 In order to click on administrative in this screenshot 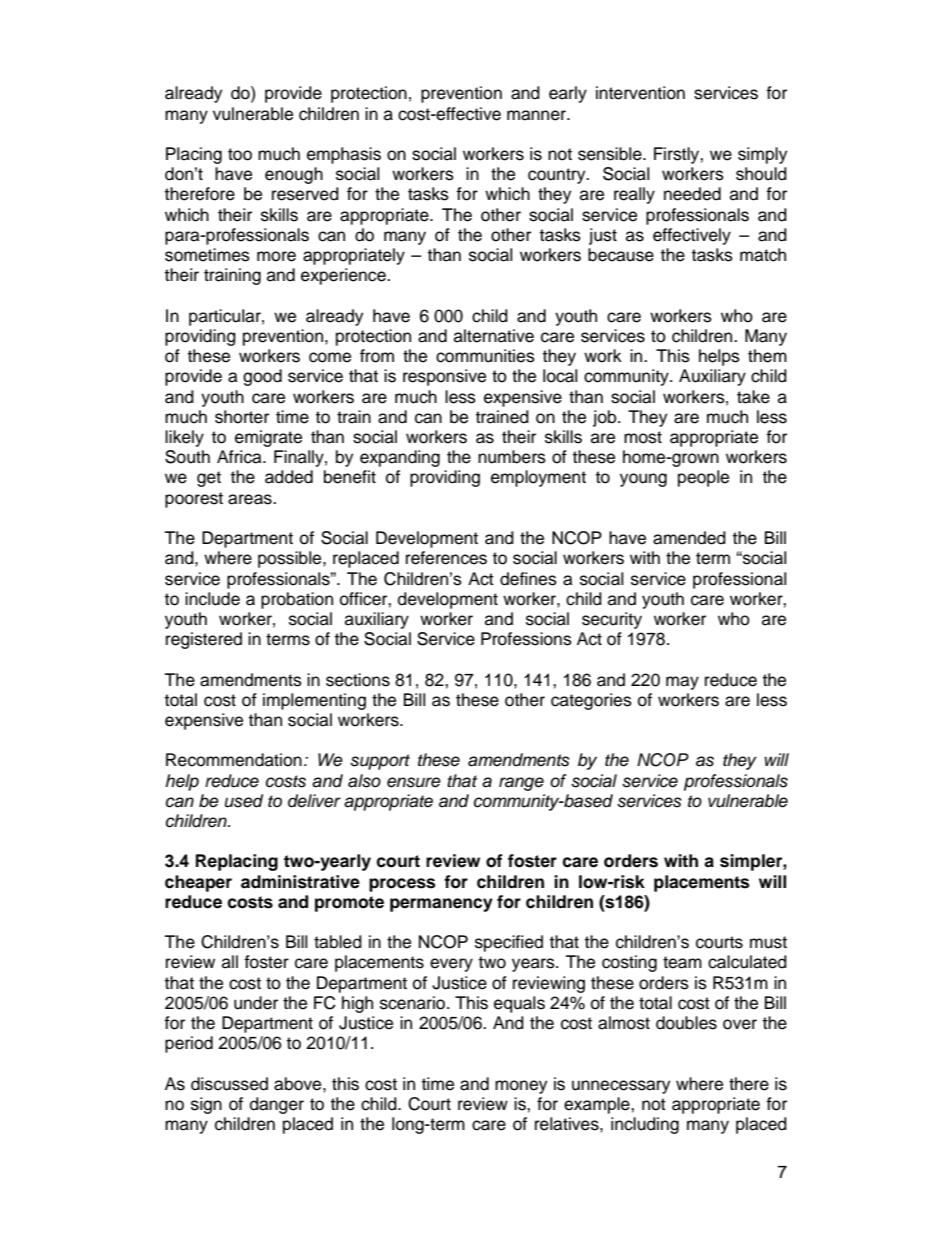, I will do `click(300, 882)`.
